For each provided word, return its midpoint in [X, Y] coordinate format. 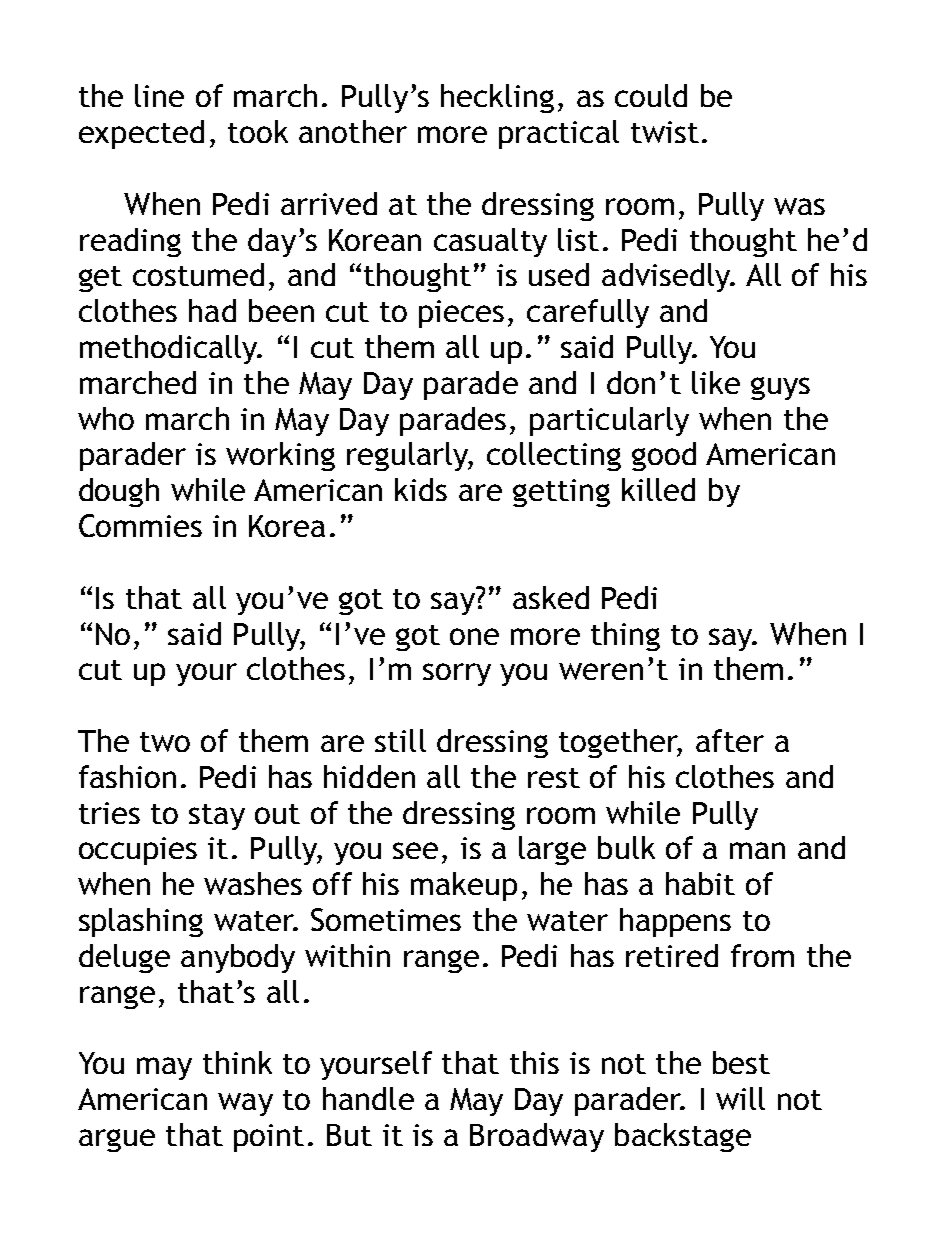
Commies [140, 525]
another [353, 131]
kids [421, 489]
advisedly [667, 277]
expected [141, 134]
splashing [141, 922]
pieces [461, 314]
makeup [464, 886]
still [400, 740]
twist [665, 132]
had [212, 310]
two [165, 742]
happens [675, 922]
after [730, 740]
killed [658, 489]
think [237, 1062]
